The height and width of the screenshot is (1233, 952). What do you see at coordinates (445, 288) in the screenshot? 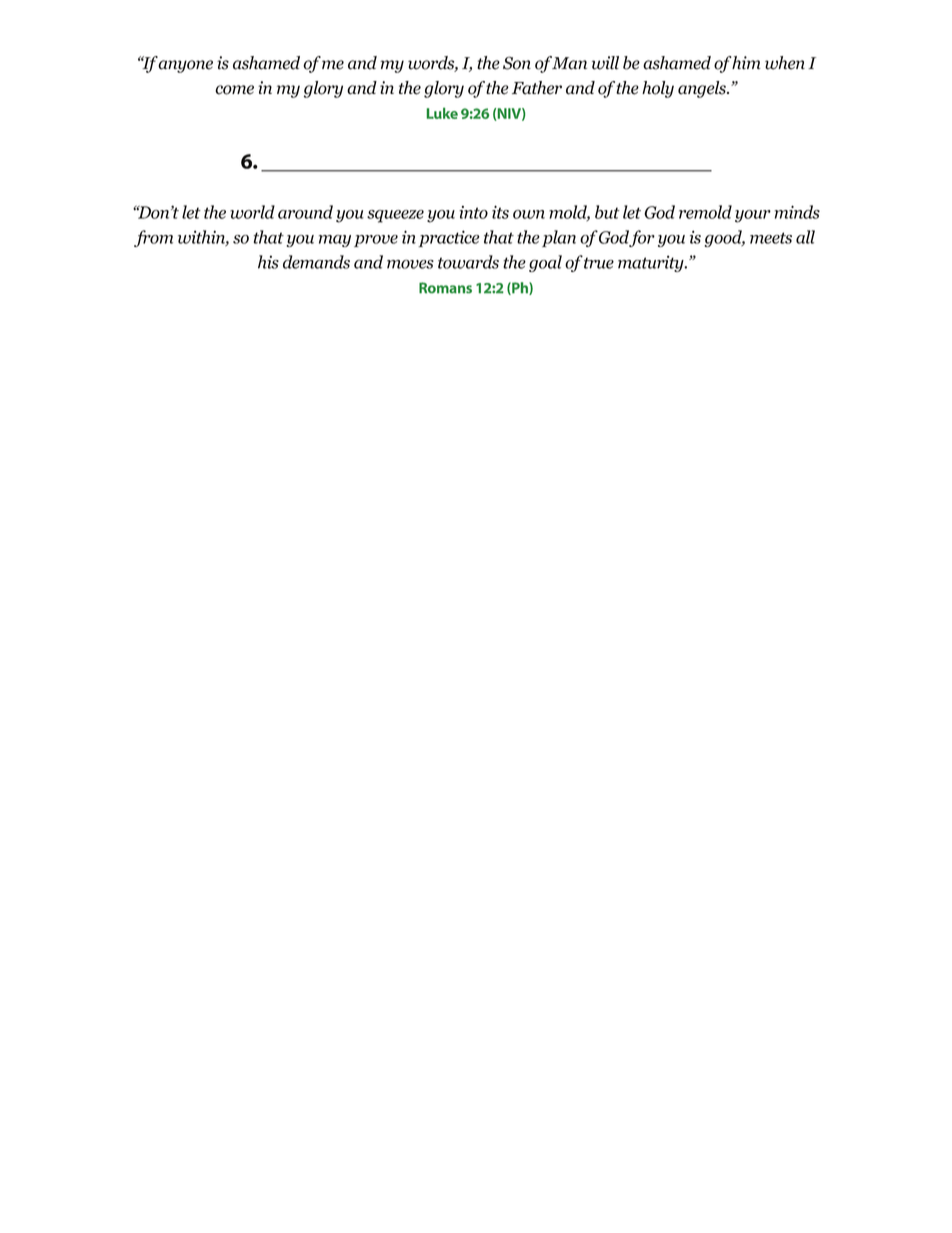
I see `Romans` at bounding box center [445, 288].
